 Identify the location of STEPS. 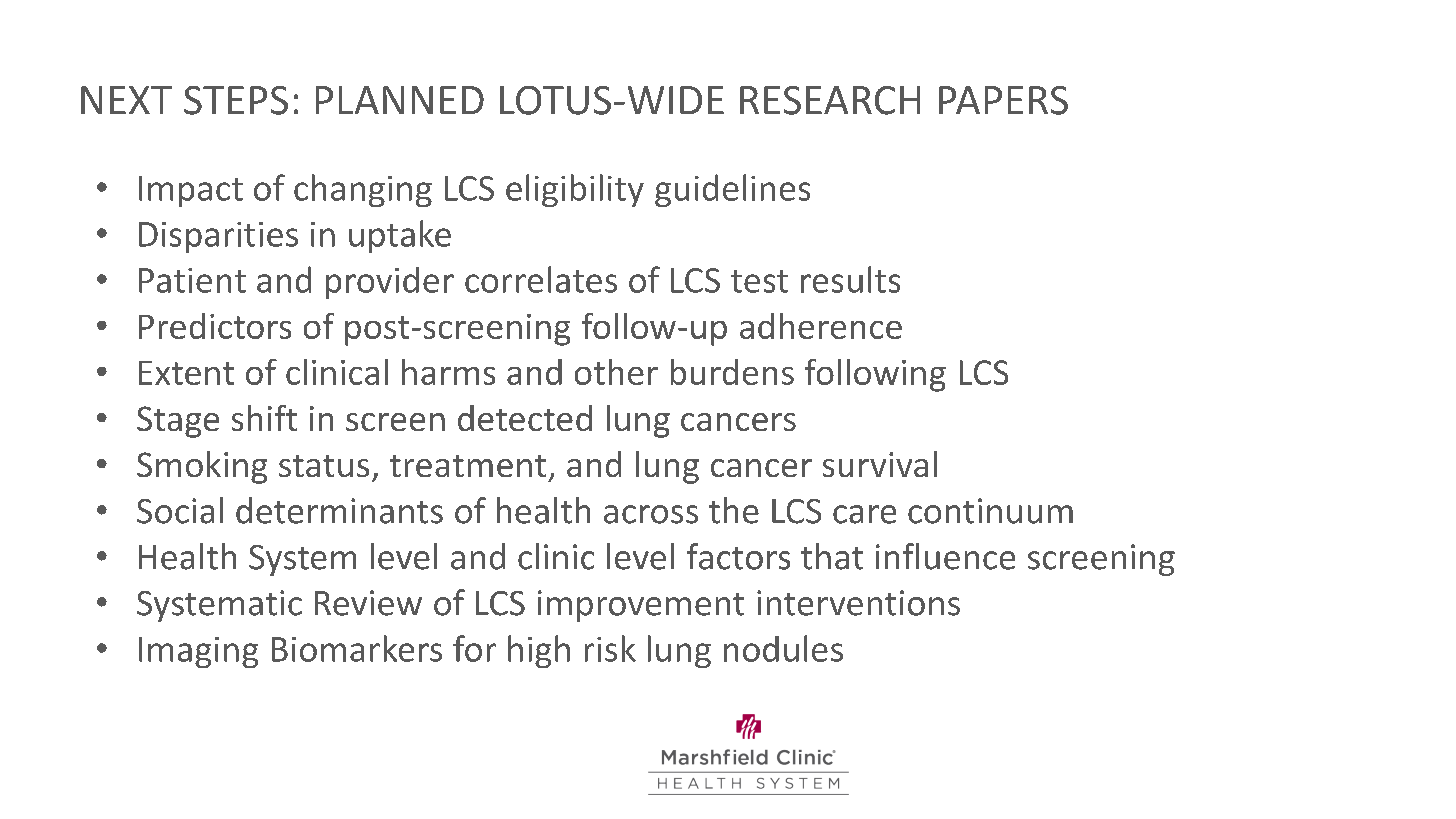
(236, 100).
